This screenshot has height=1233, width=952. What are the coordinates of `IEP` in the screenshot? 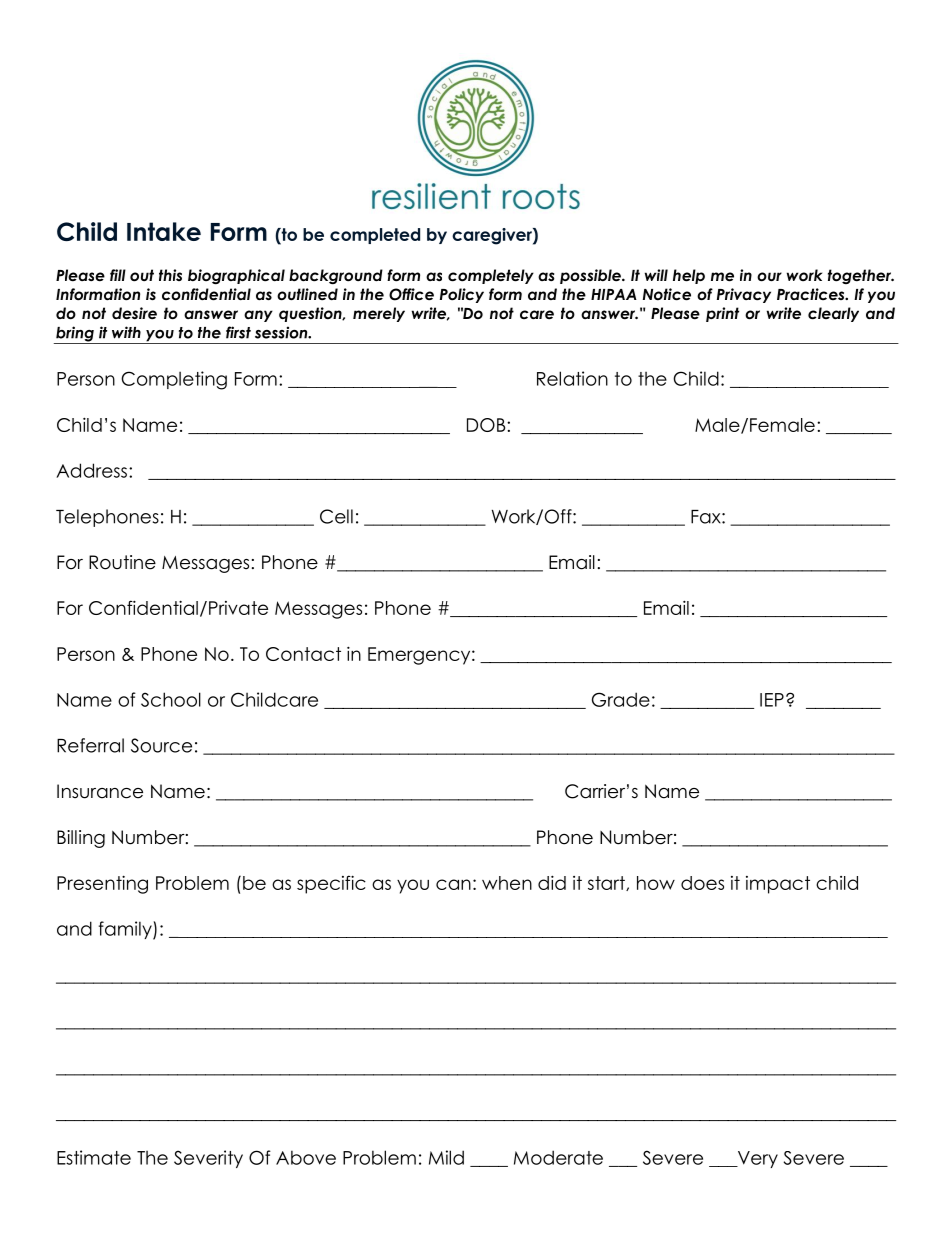 It's located at (772, 700).
